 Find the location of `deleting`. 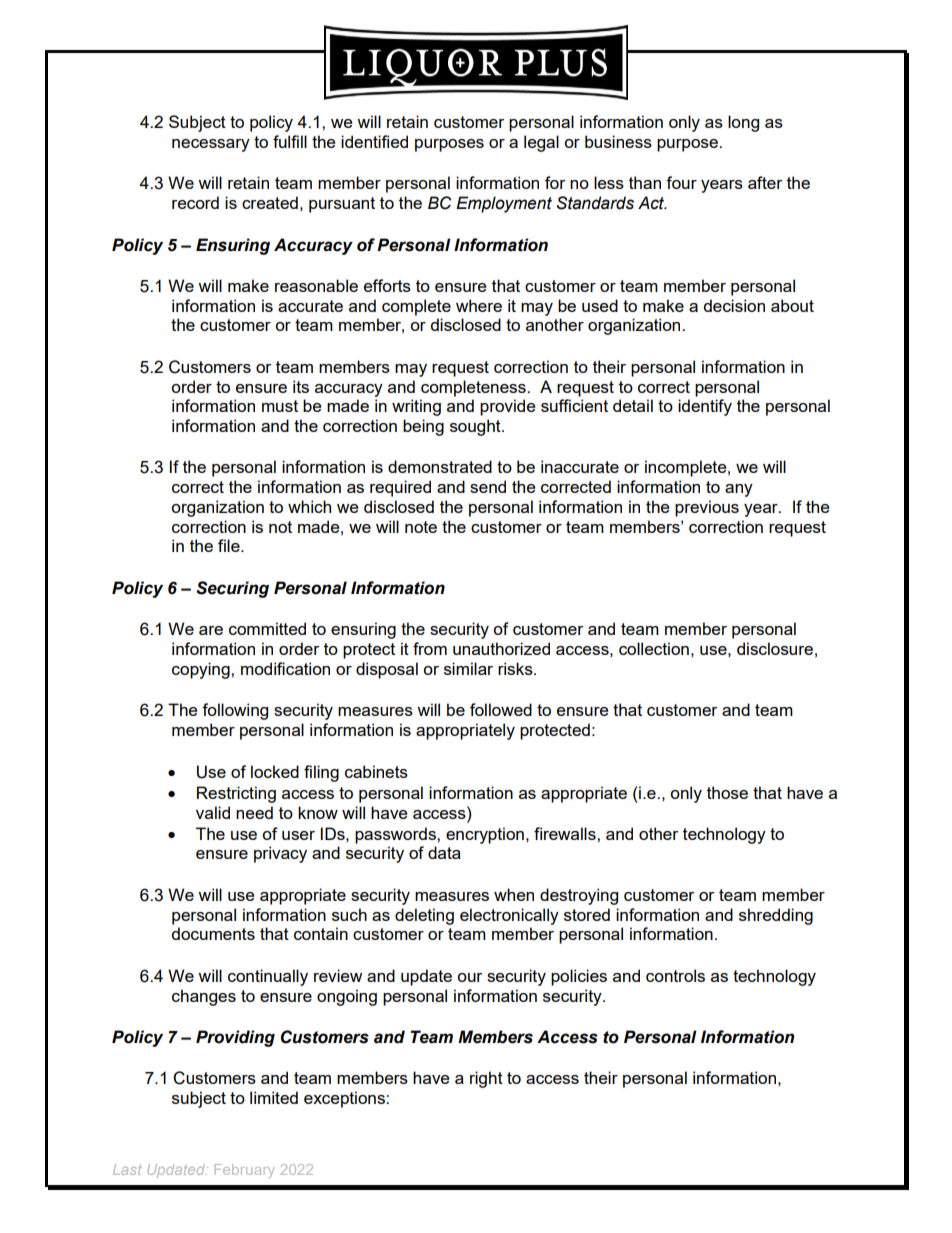

deleting is located at coordinates (424, 916).
